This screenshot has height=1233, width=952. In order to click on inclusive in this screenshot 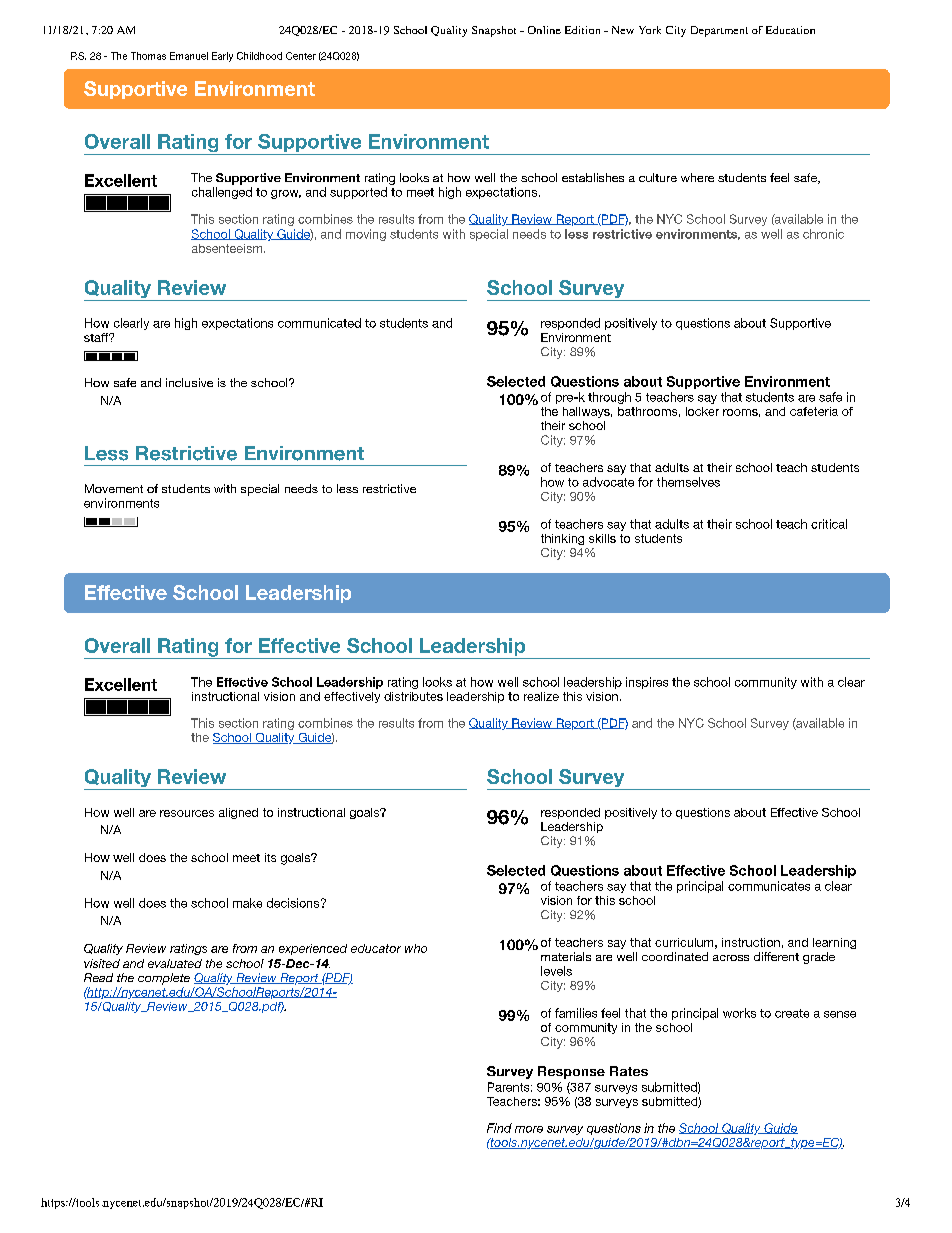, I will do `click(189, 382)`.
